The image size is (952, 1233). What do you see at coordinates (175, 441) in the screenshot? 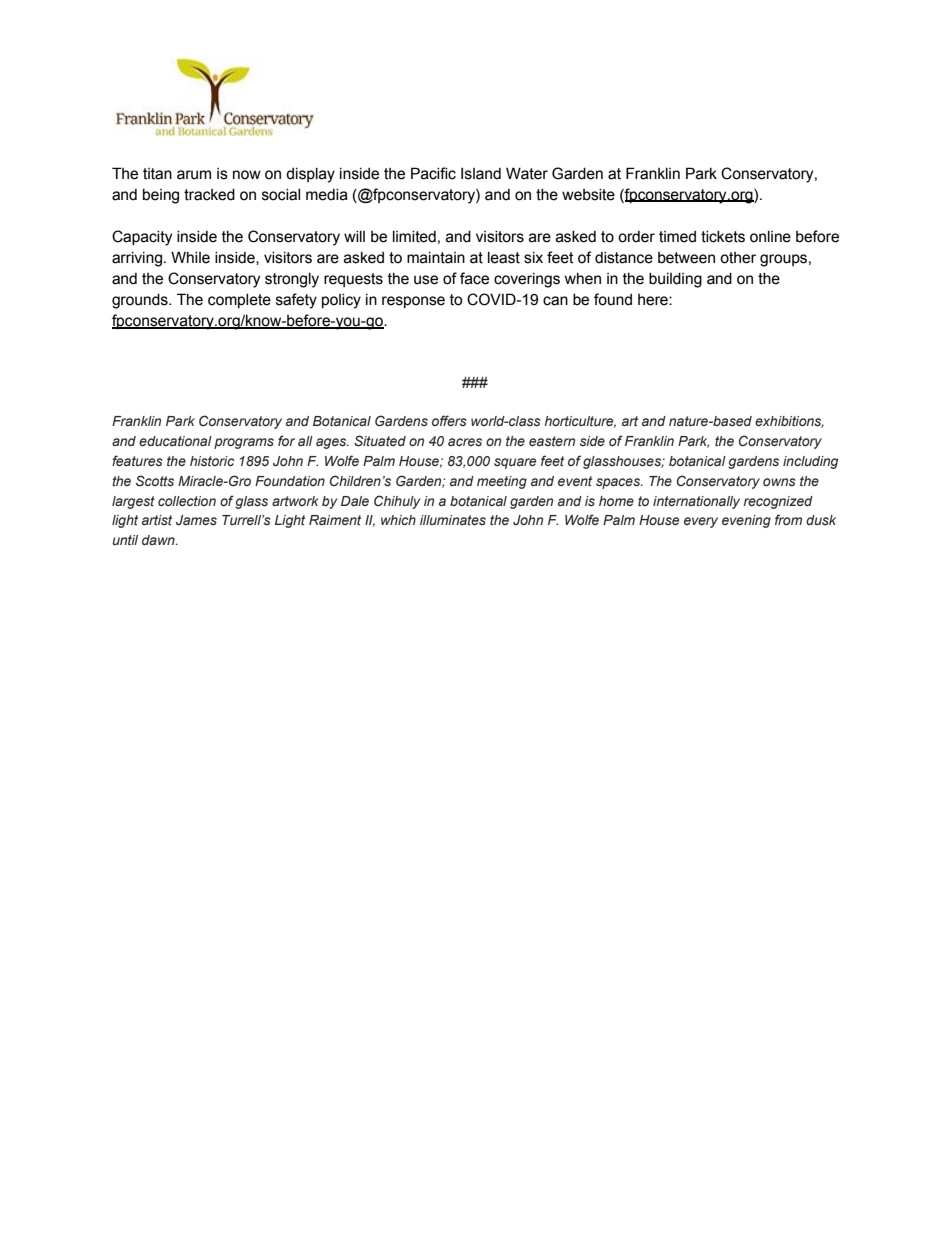
I see `educational` at bounding box center [175, 441].
